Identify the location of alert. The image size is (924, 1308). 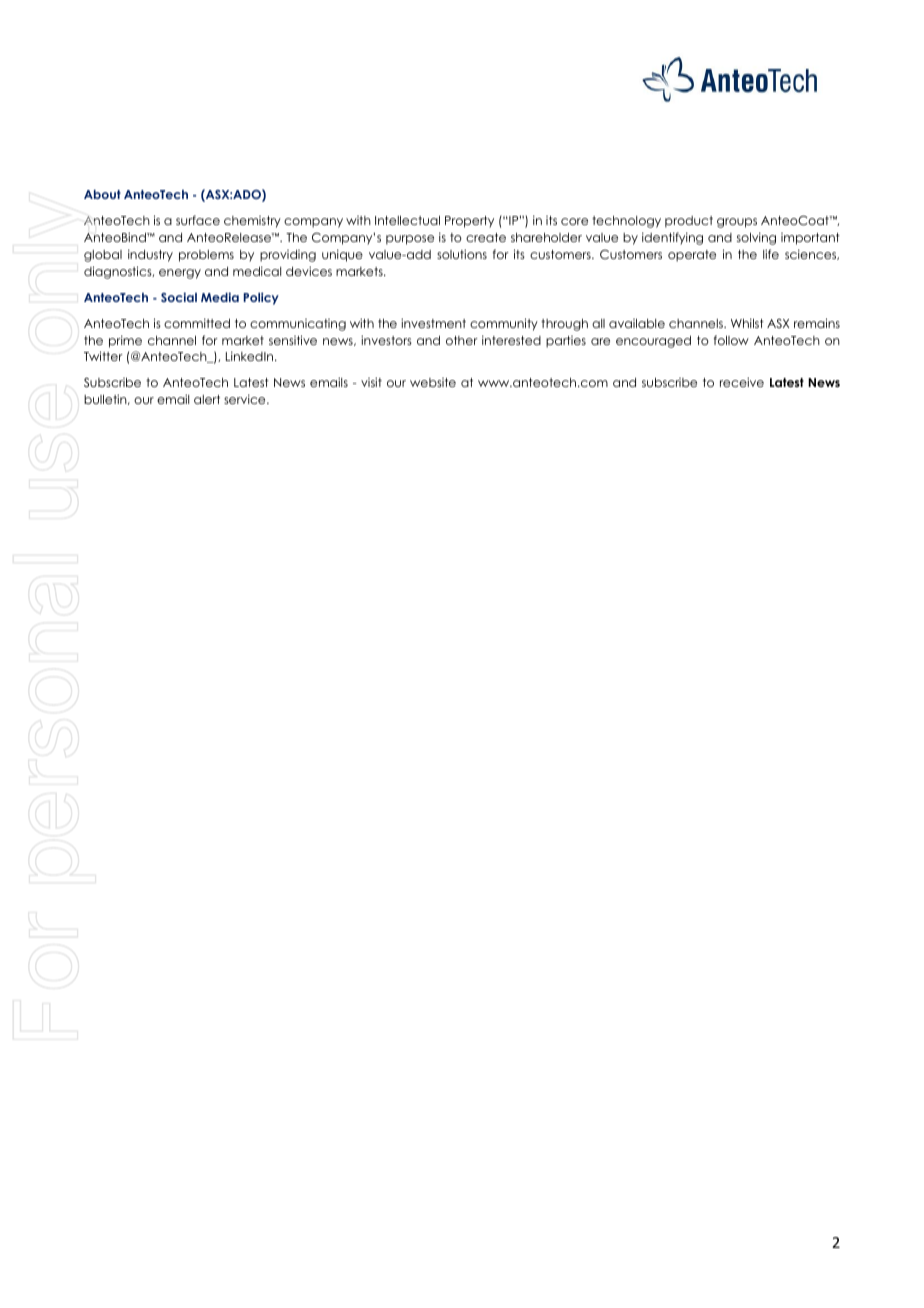
(207, 399).
